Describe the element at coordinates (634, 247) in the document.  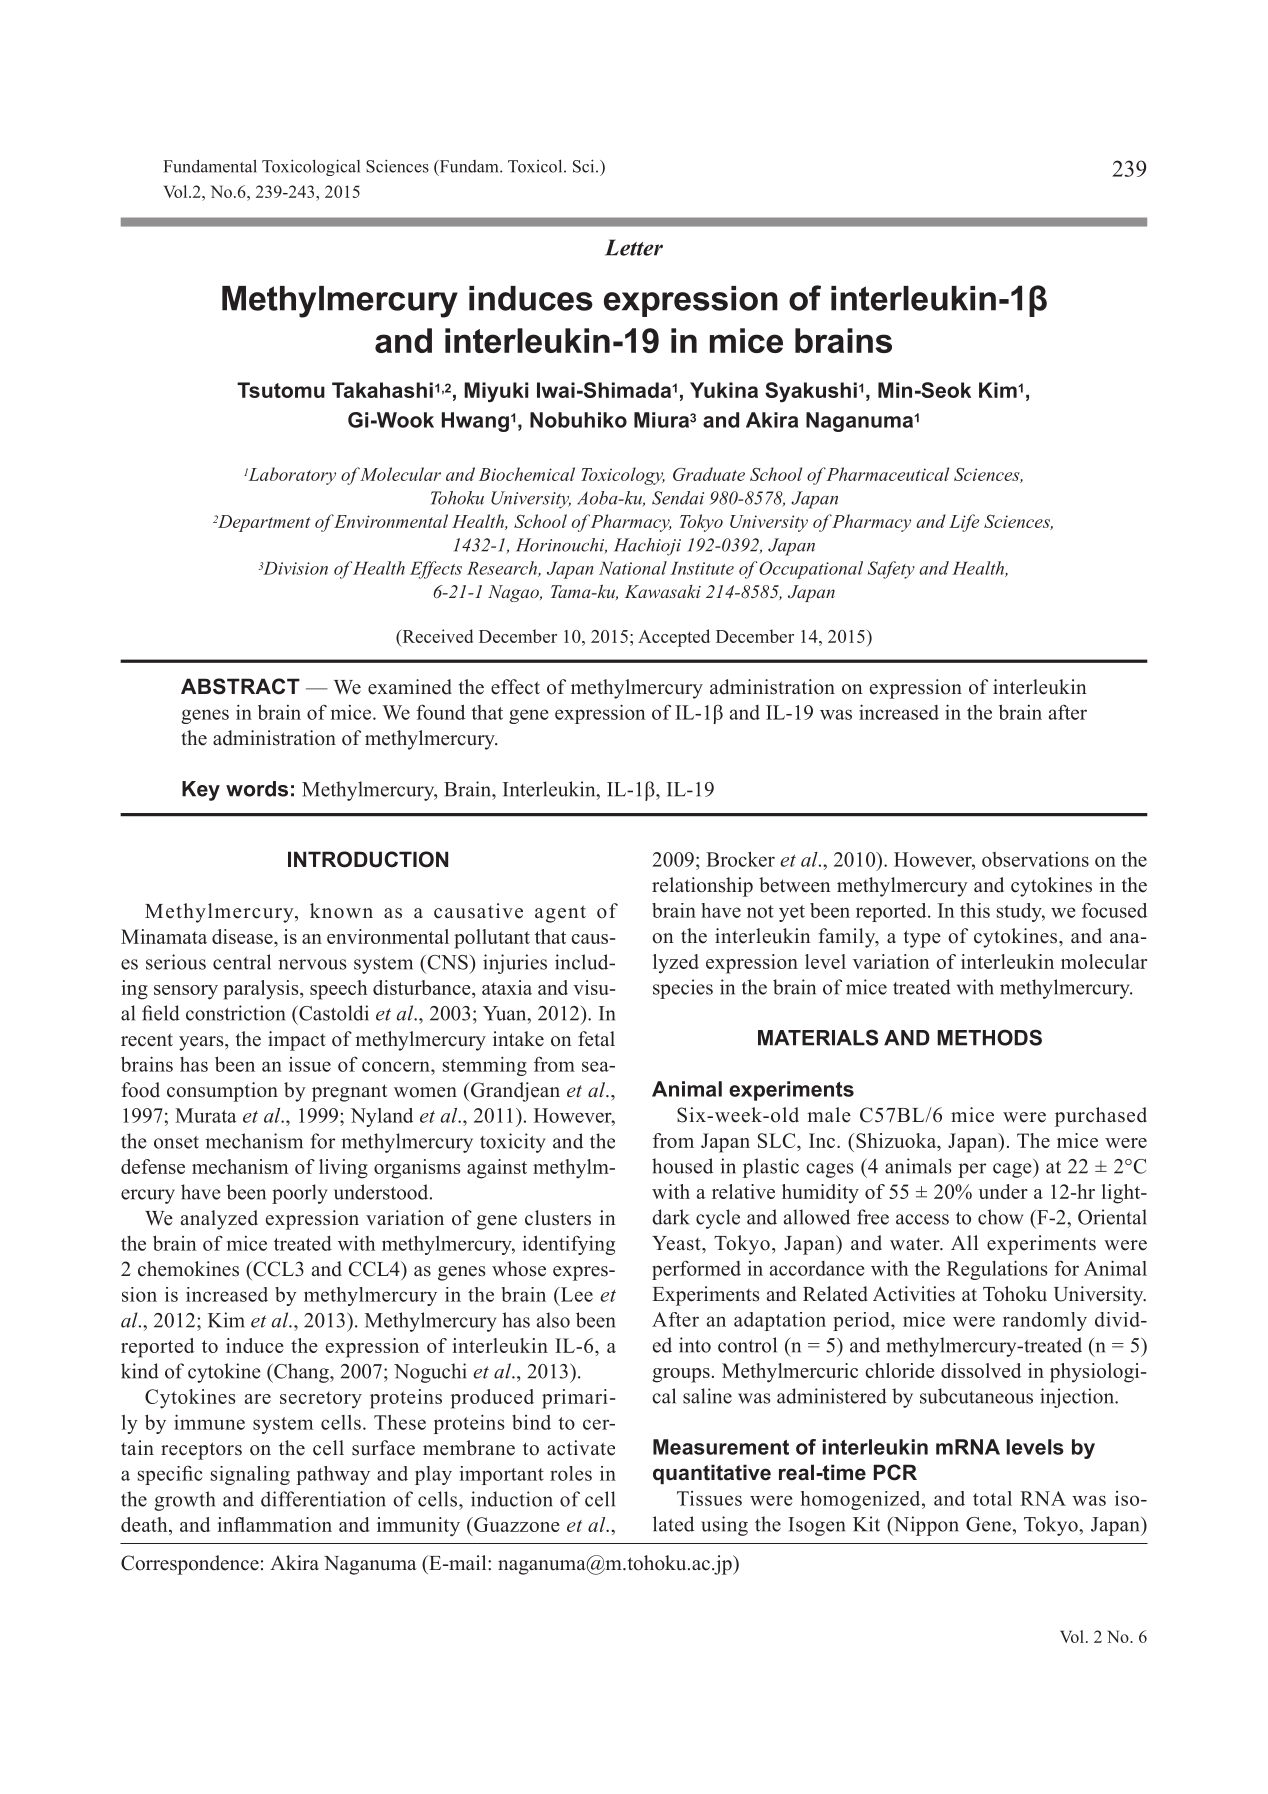
I see `Letter` at that location.
